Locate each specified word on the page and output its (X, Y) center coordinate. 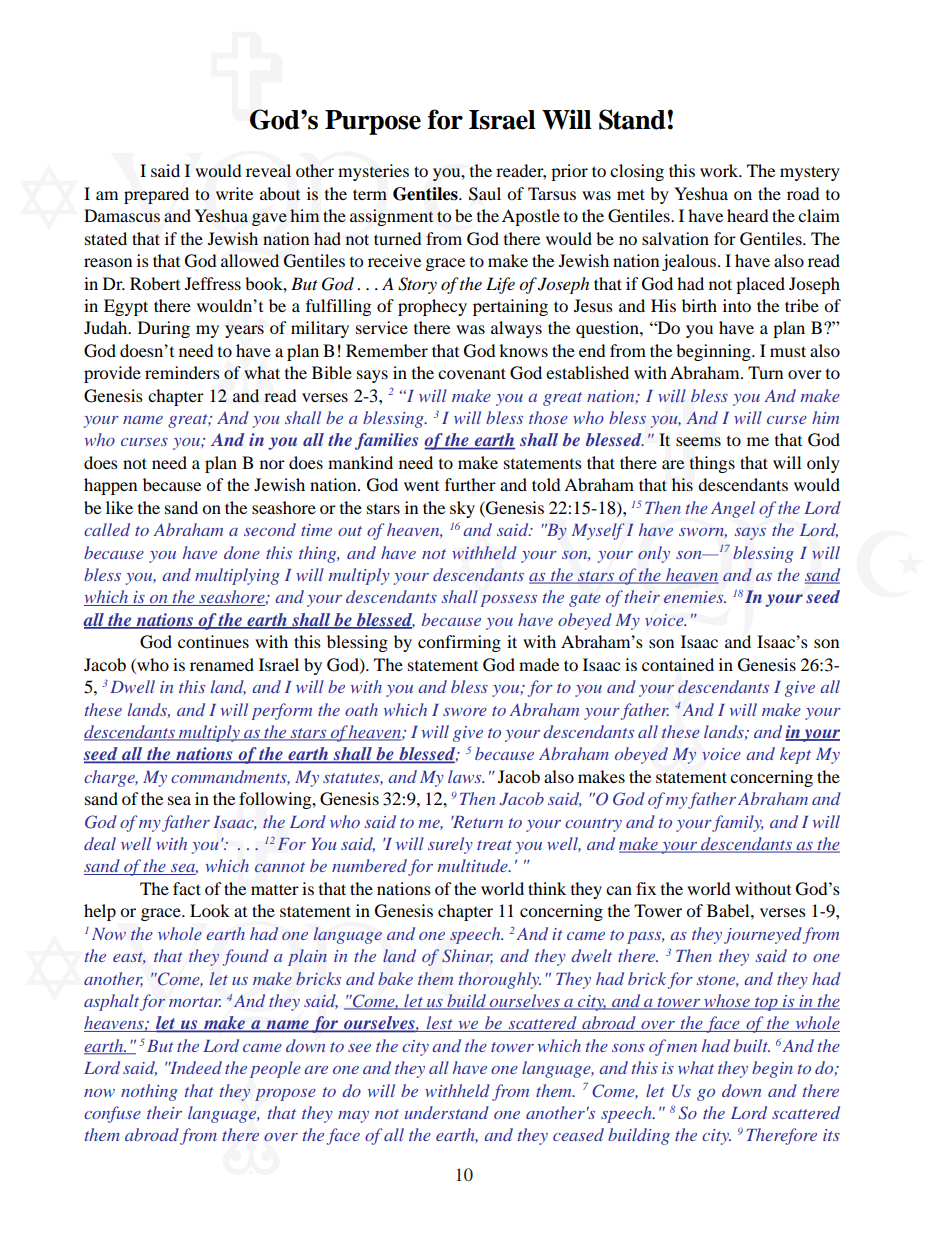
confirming (459, 643)
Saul (485, 194)
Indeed (195, 1067)
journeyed (763, 935)
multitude (473, 865)
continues (213, 641)
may (353, 1117)
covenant (472, 373)
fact (187, 888)
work (720, 170)
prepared (156, 195)
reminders (182, 372)
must (788, 351)
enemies (695, 597)
